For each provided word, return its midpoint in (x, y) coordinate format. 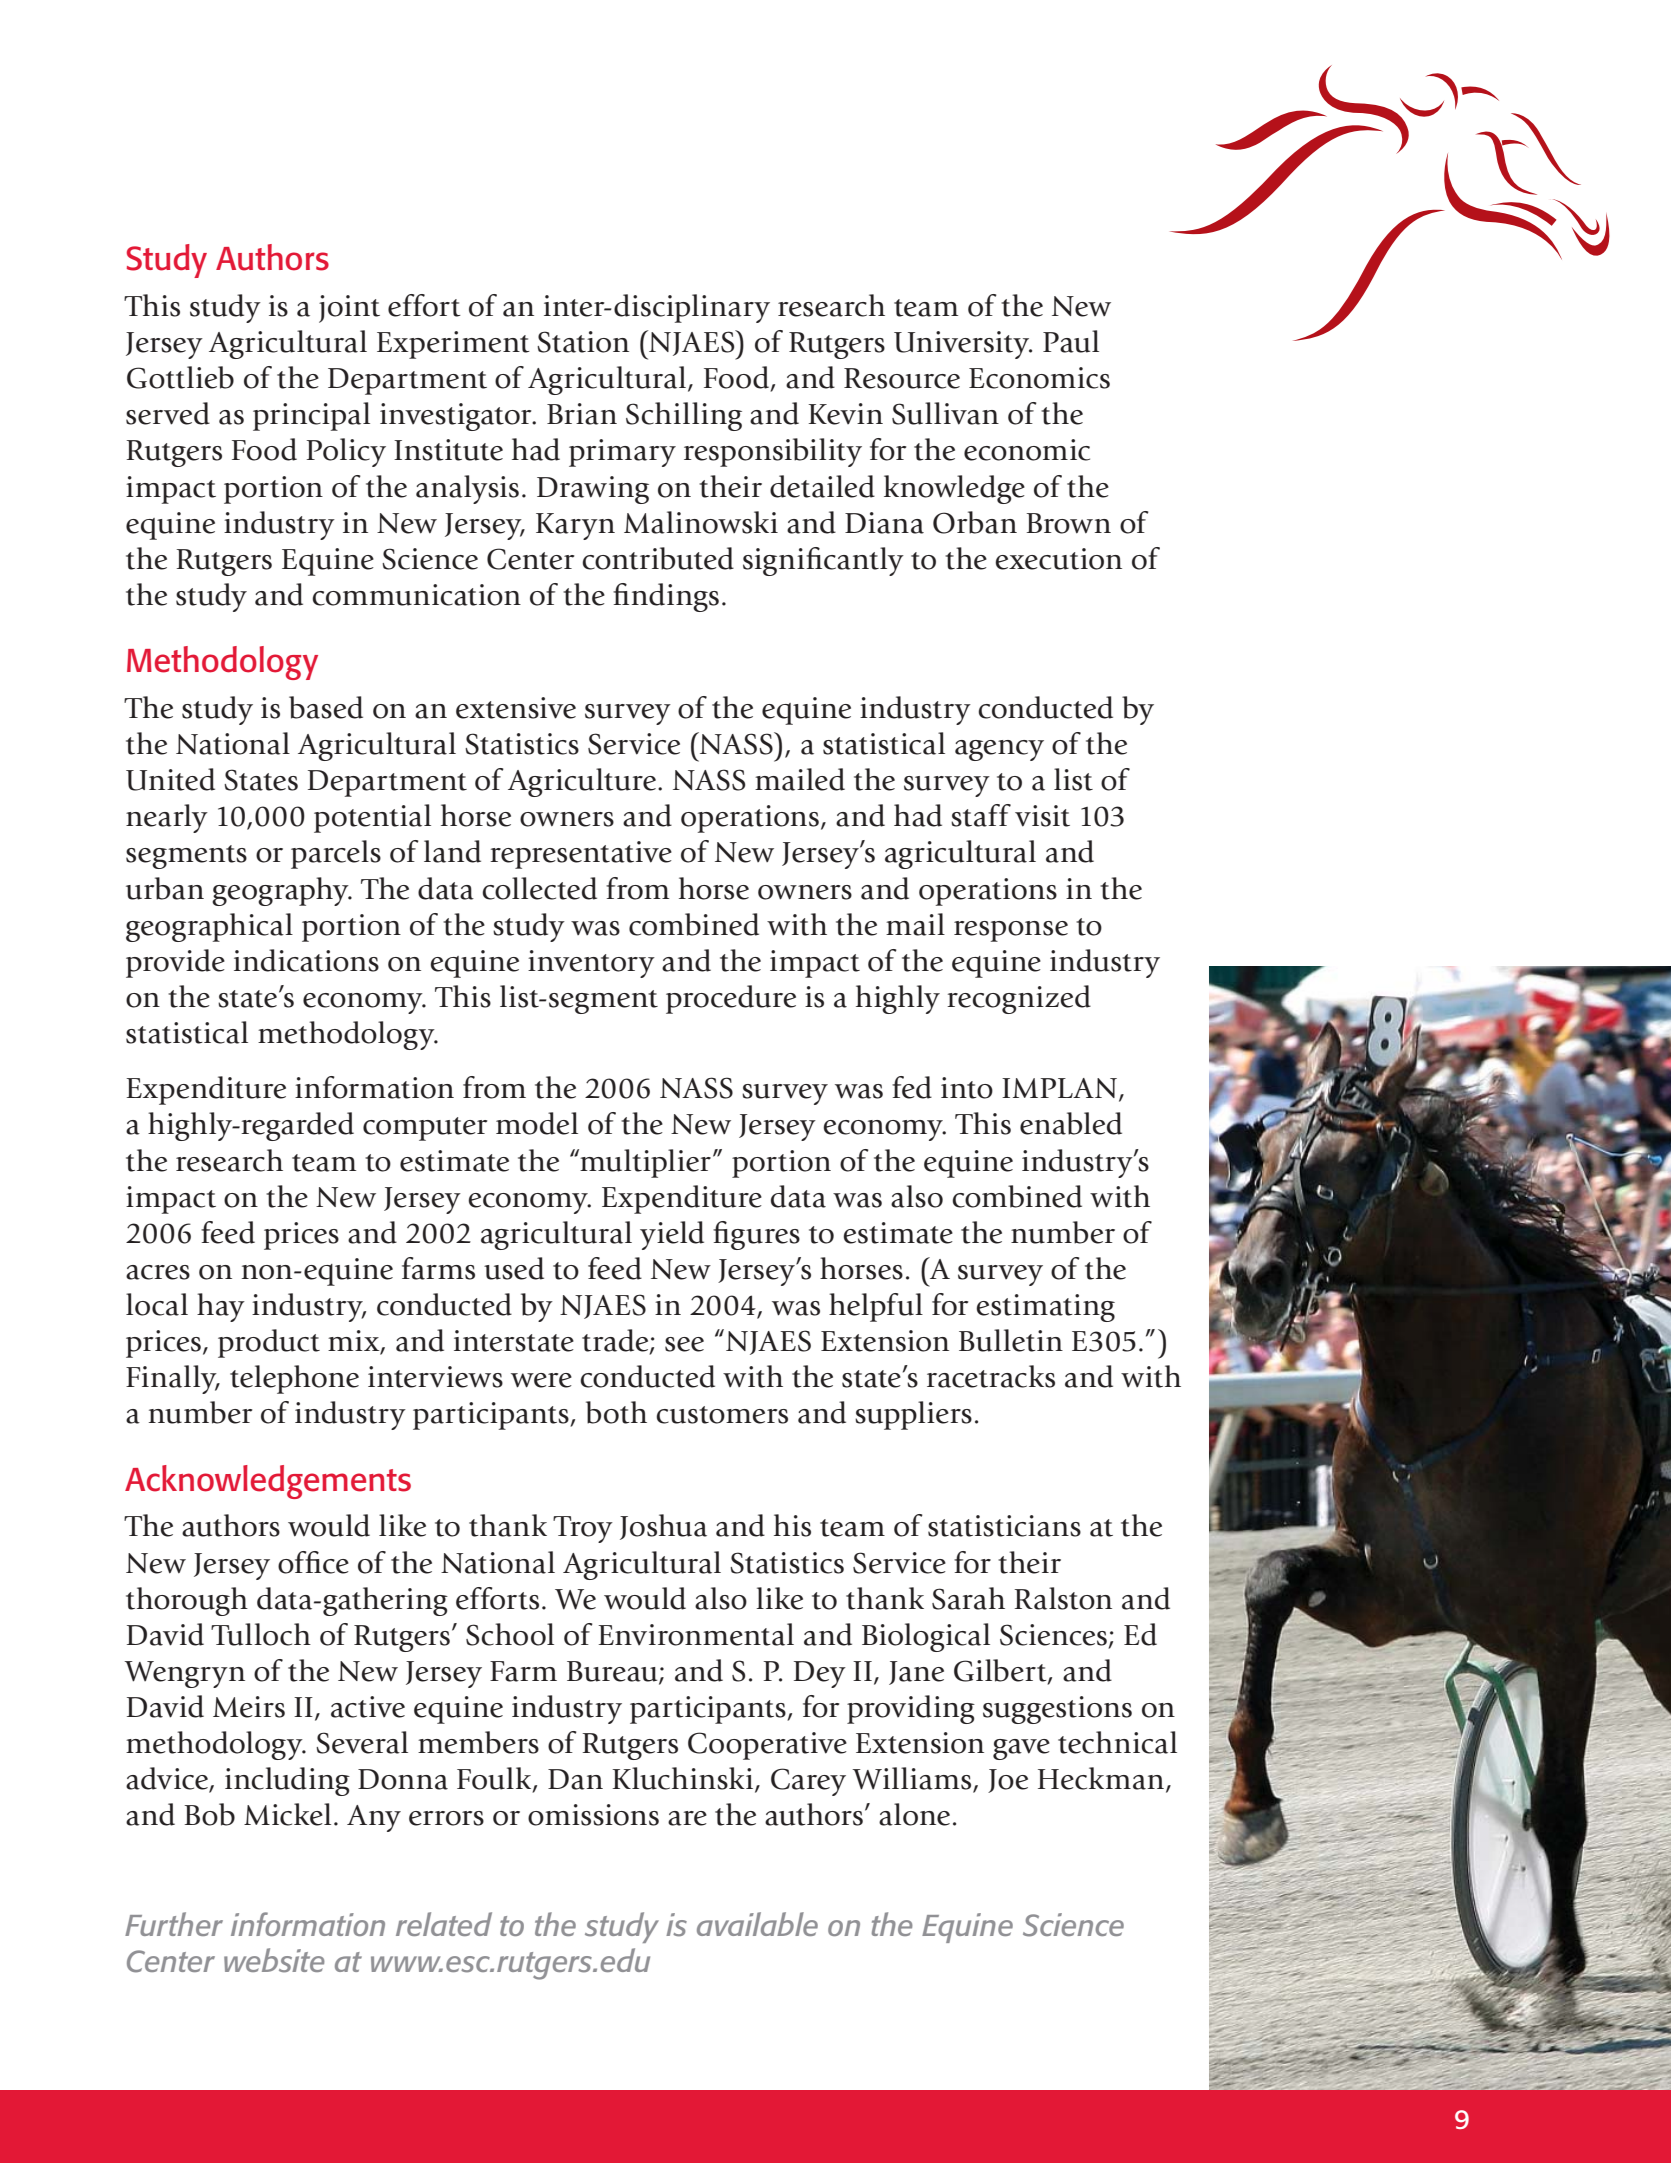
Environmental (696, 1634)
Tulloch (261, 1634)
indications (306, 960)
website (274, 1960)
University (963, 345)
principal (311, 416)
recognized (1019, 999)
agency (999, 750)
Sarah (968, 1598)
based (326, 707)
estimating (1045, 1308)
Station (583, 342)
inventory (591, 964)
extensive (516, 708)
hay (221, 1307)
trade (616, 1341)
